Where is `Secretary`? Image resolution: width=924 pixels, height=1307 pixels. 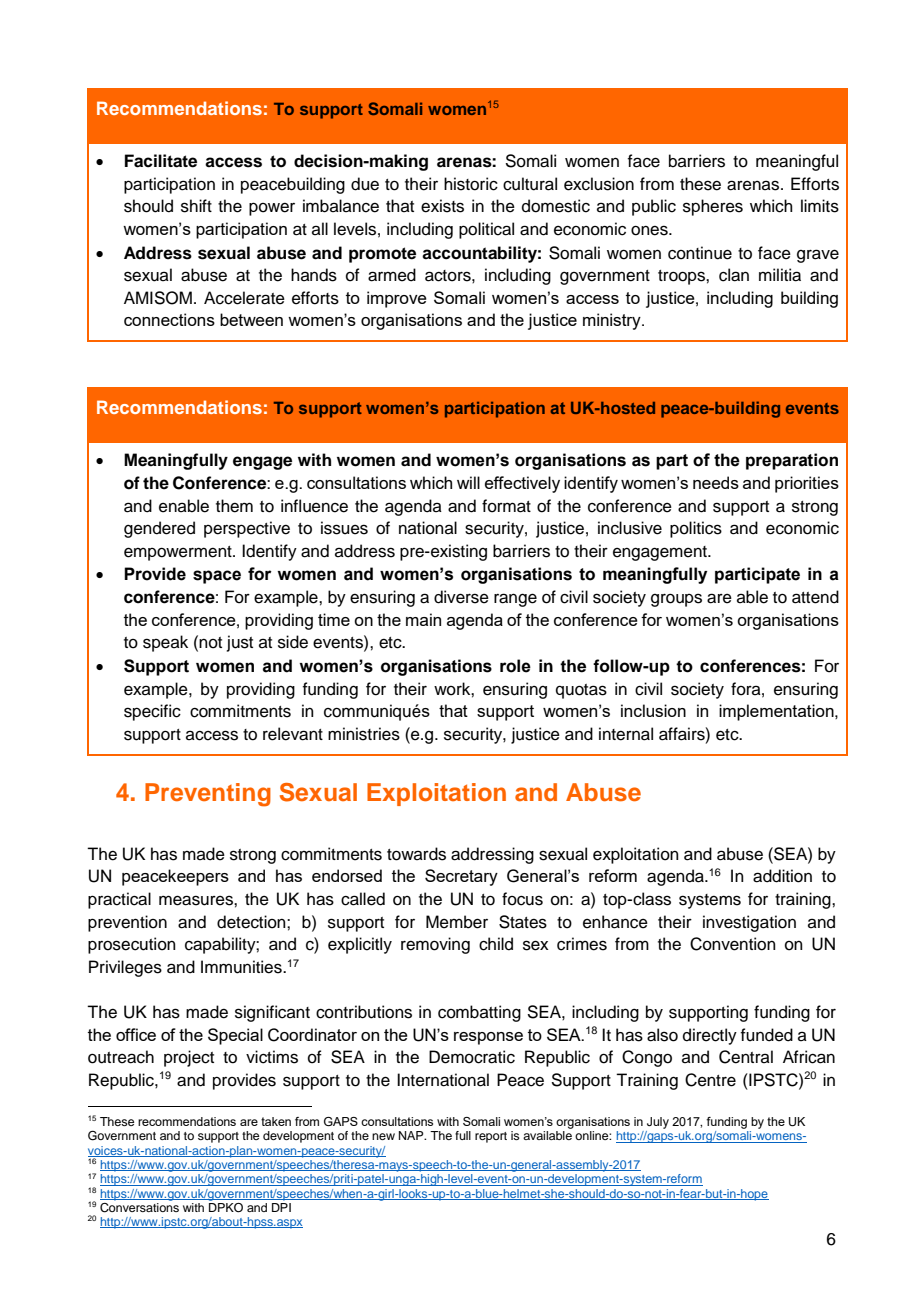
Secretary is located at coordinates (461, 877).
